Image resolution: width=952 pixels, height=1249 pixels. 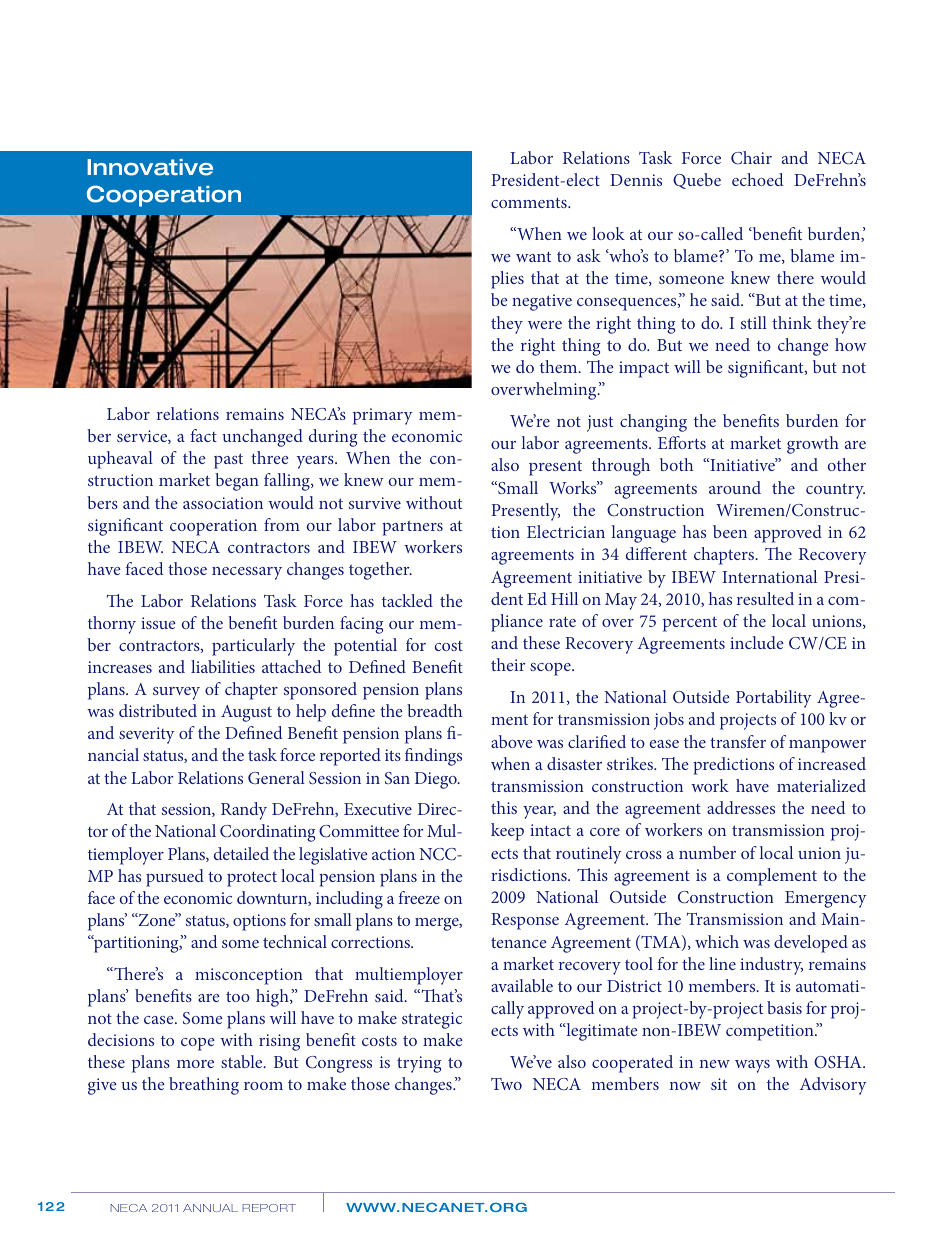 I want to click on survey, so click(x=176, y=693).
